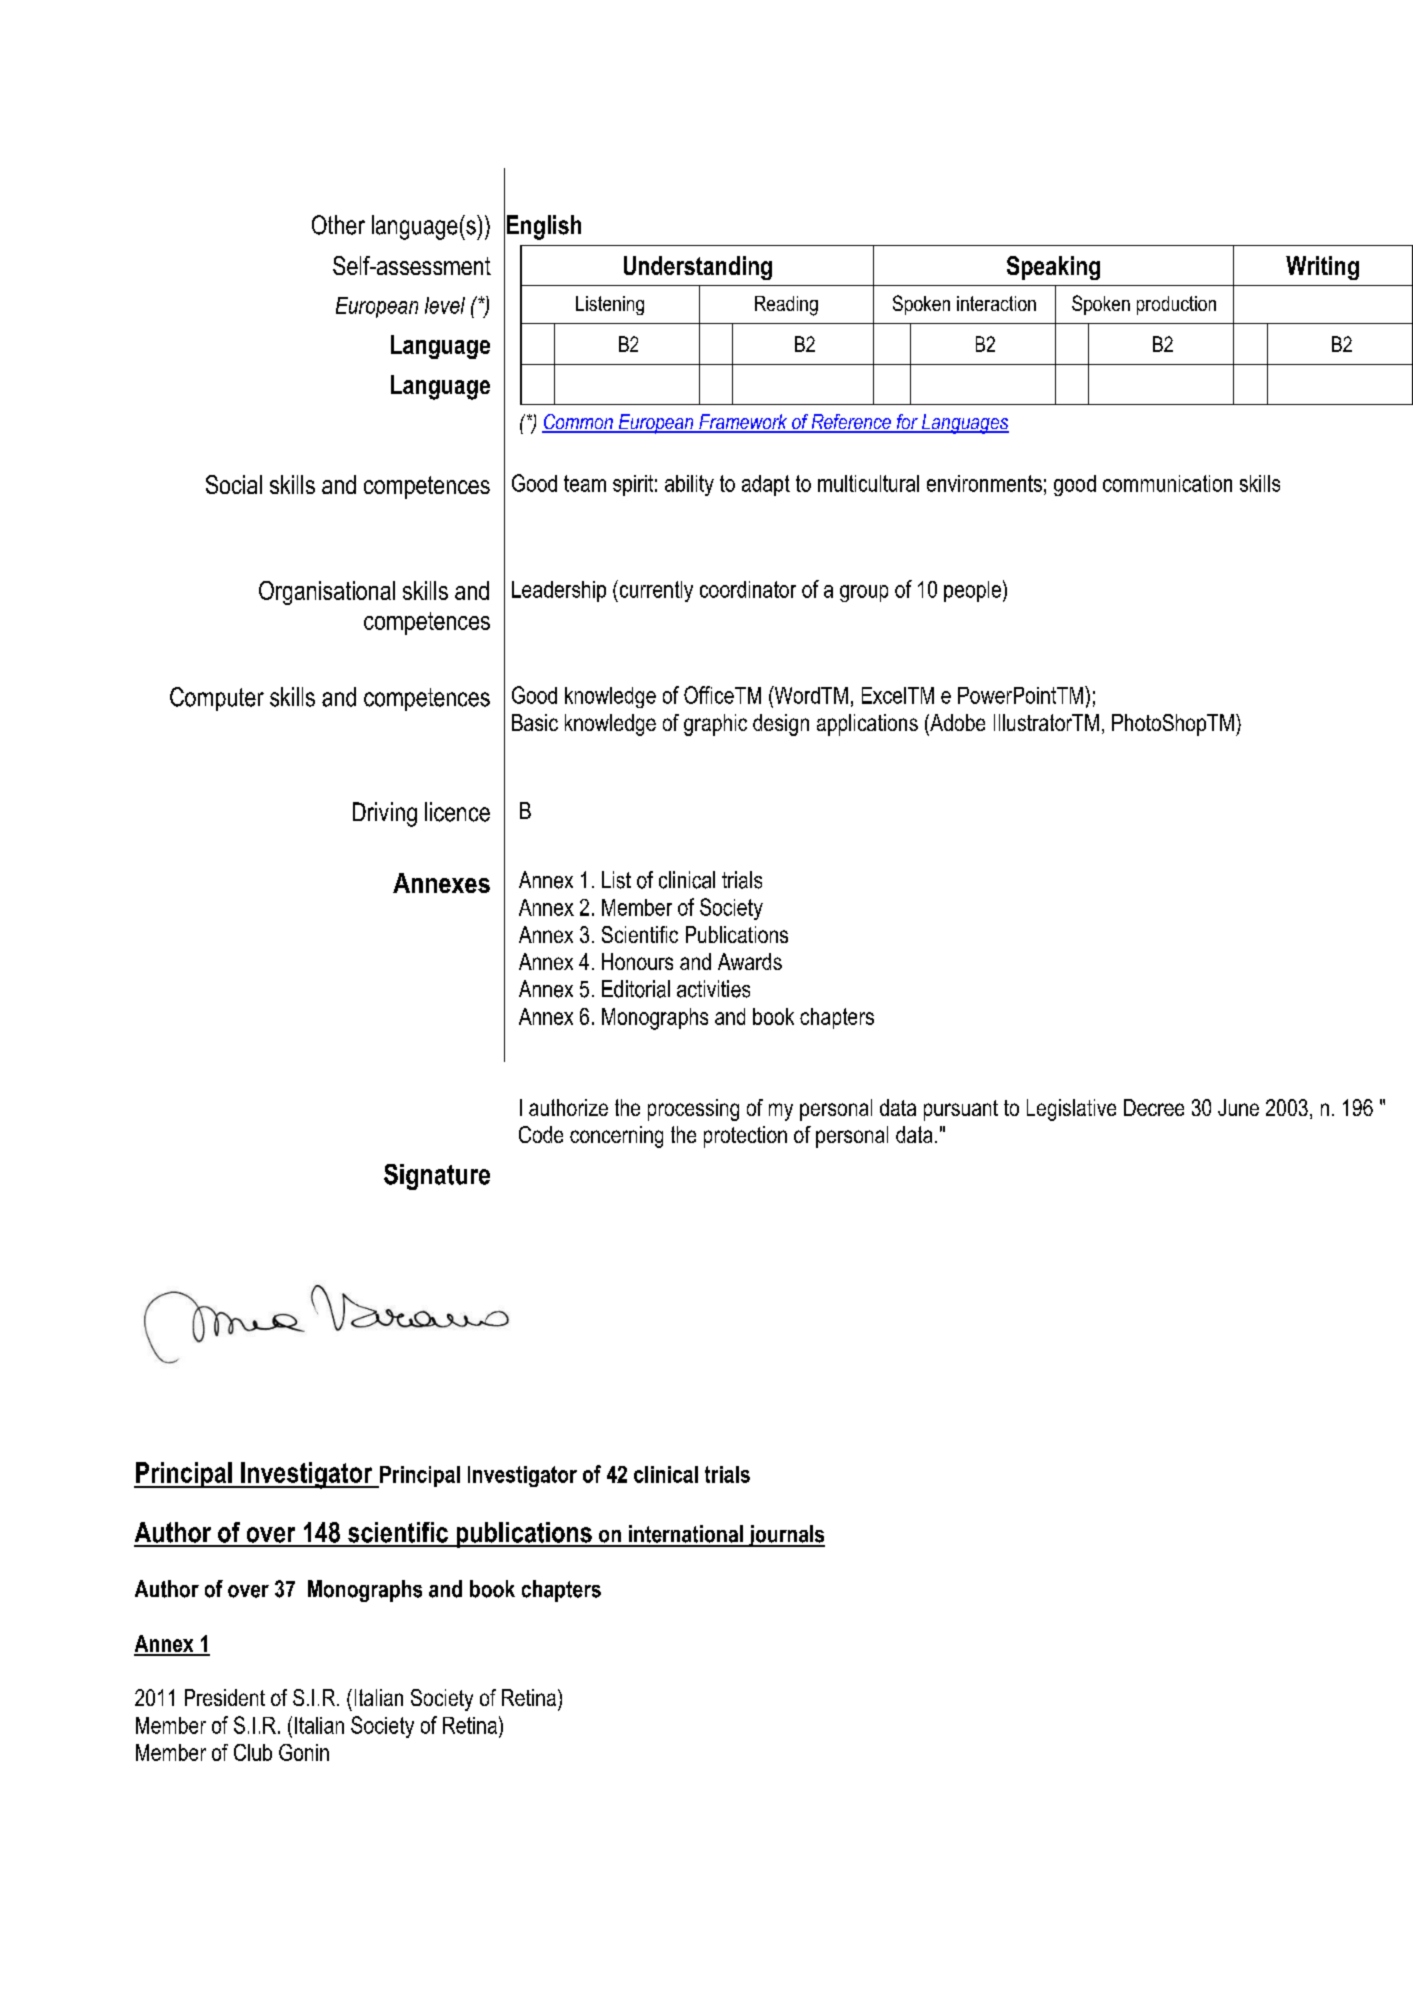  Describe the element at coordinates (1176, 305) in the page. I see `production` at that location.
